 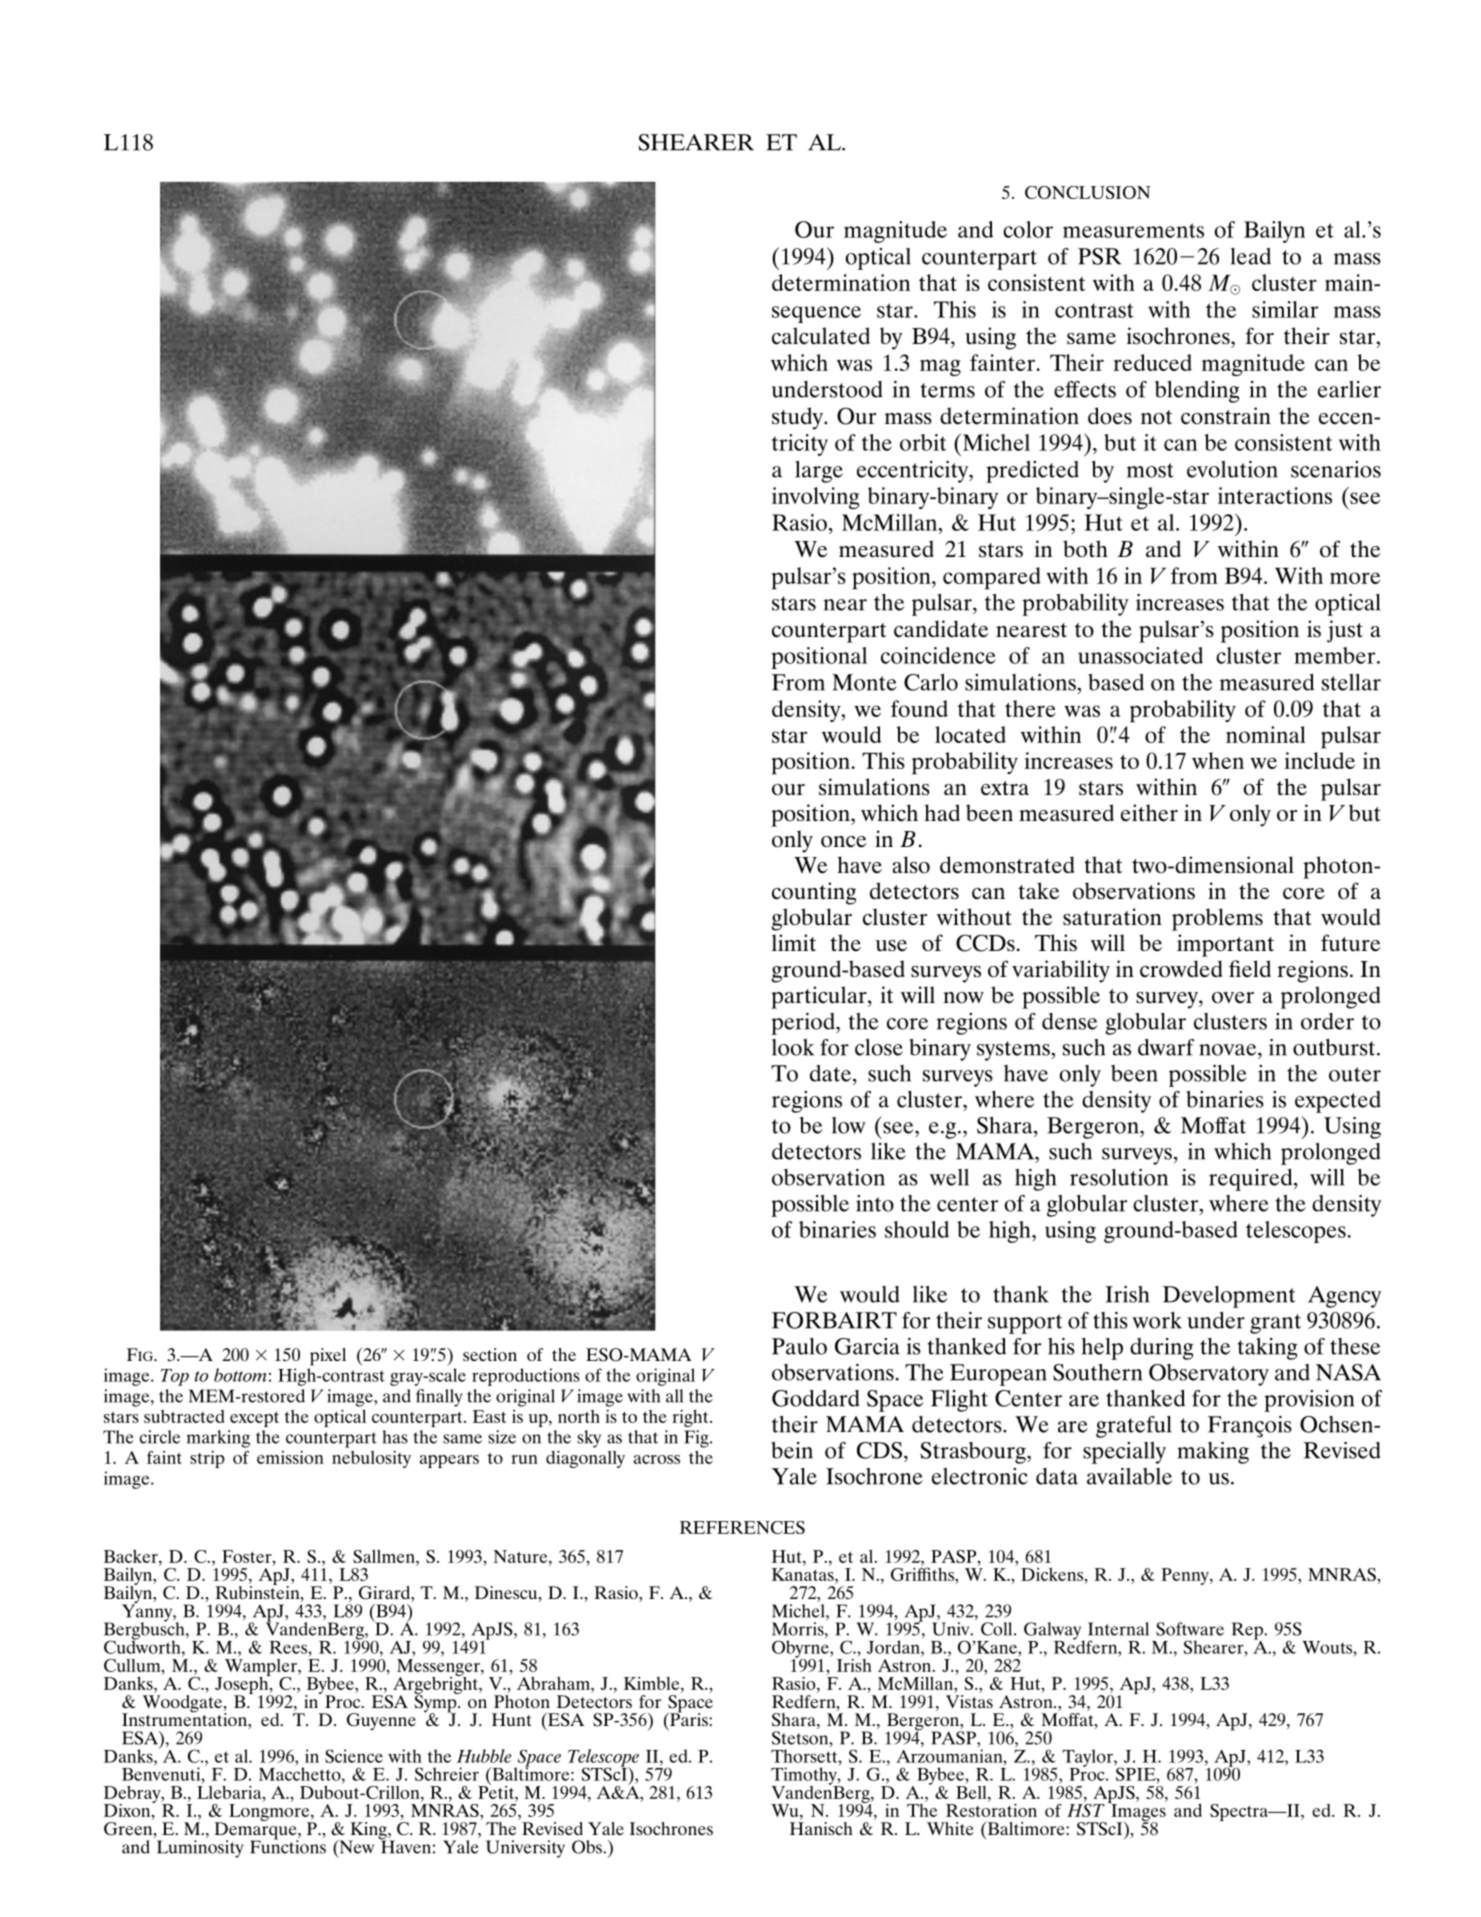 I want to click on calculated, so click(x=821, y=336).
